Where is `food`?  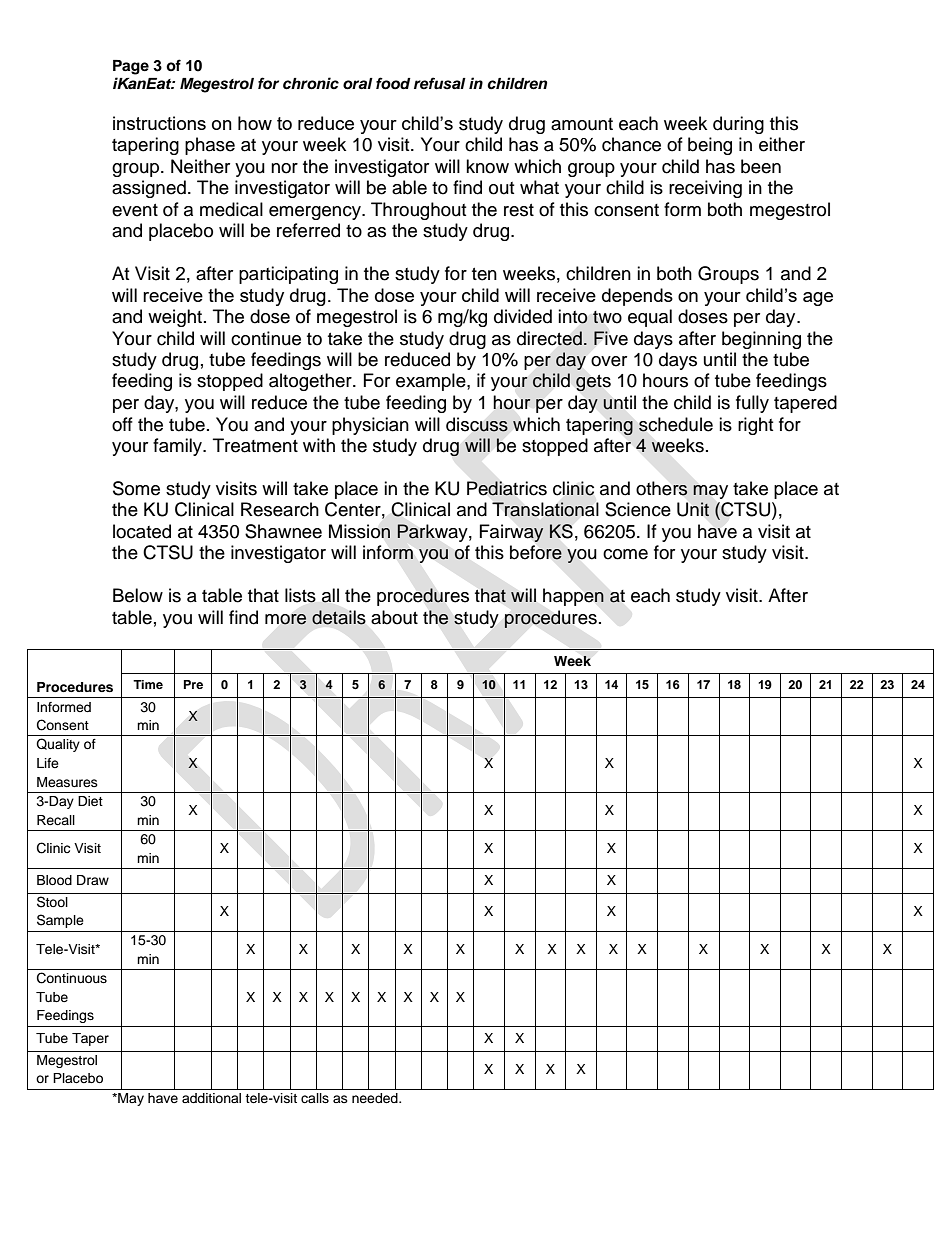 food is located at coordinates (393, 83).
